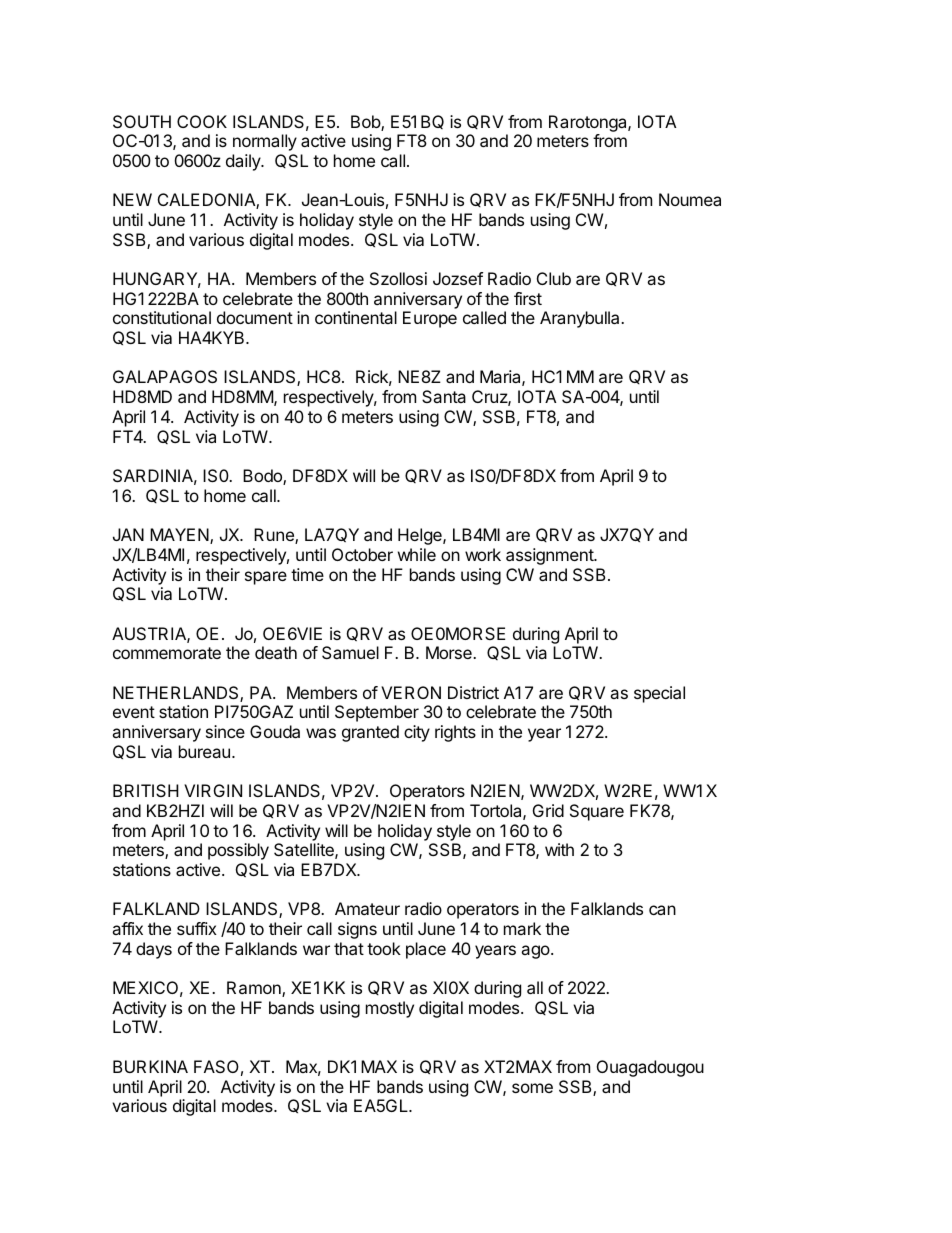  Describe the element at coordinates (417, 554) in the screenshot. I see `while` at that location.
